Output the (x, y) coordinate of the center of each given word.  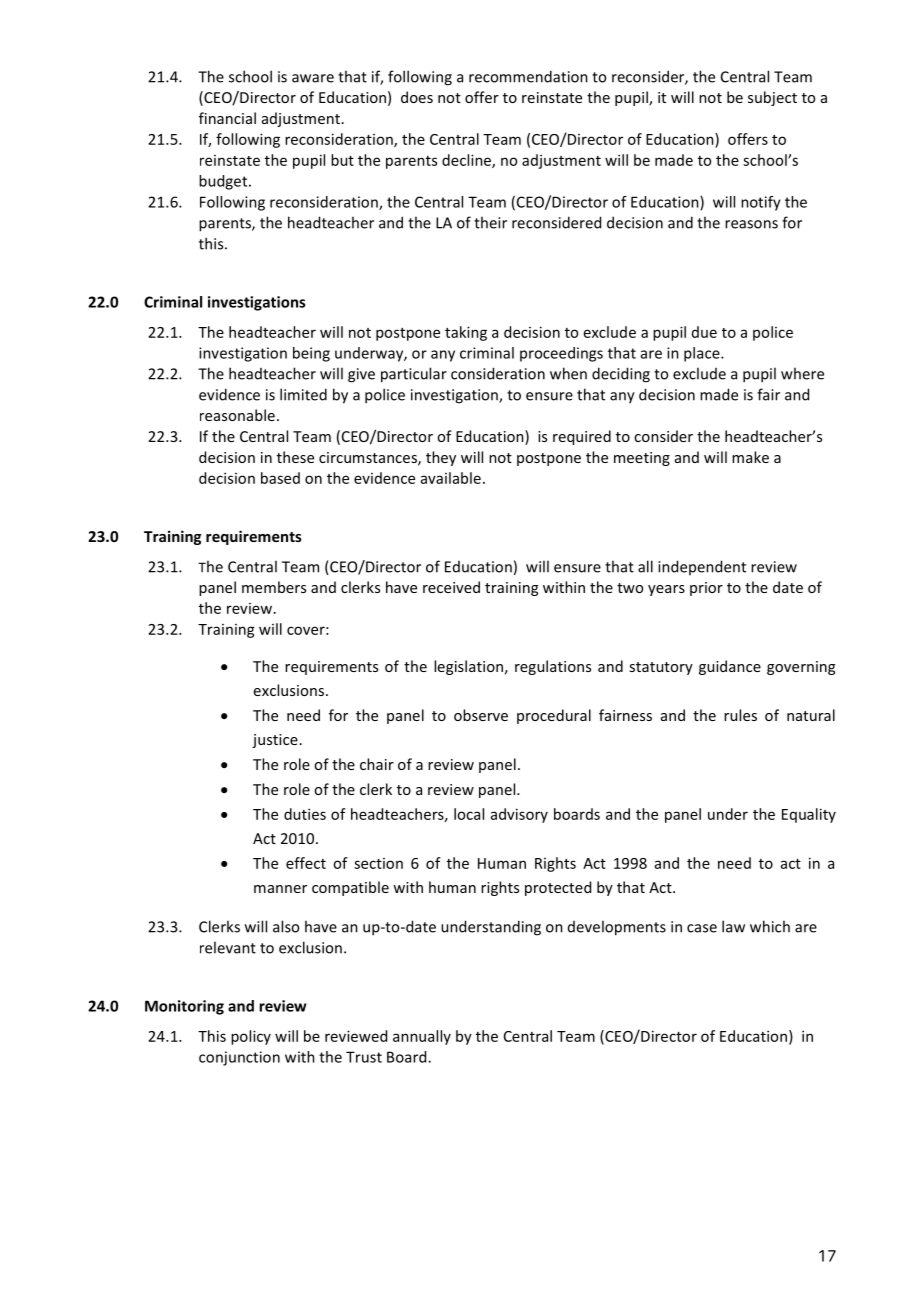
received (451, 587)
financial (227, 118)
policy (251, 1037)
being (311, 354)
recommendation (528, 76)
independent (702, 567)
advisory (519, 815)
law (733, 926)
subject (772, 98)
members (274, 587)
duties (305, 814)
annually (422, 1037)
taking (466, 333)
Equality (809, 815)
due (704, 332)
